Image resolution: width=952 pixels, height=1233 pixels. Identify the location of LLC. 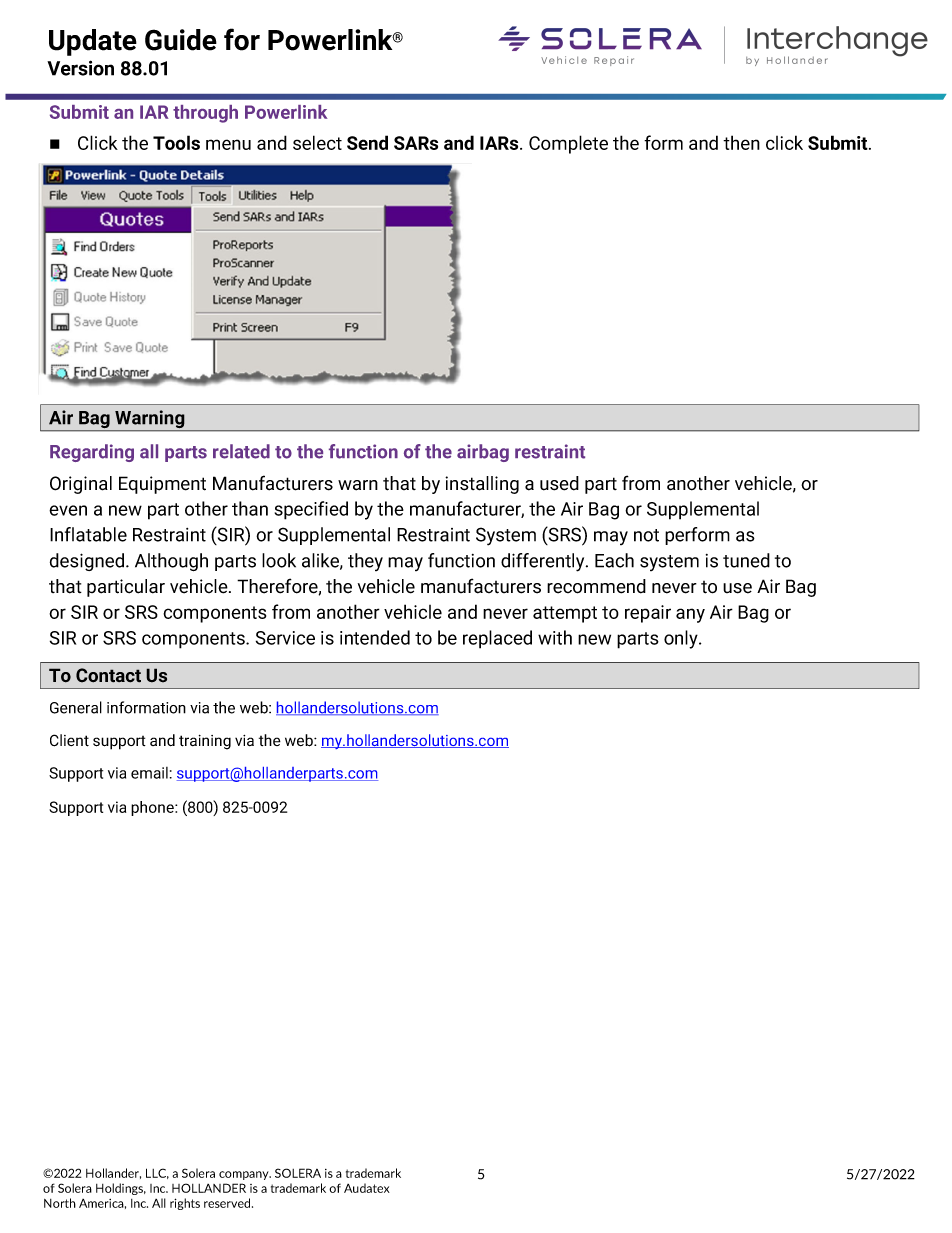
(157, 1173).
